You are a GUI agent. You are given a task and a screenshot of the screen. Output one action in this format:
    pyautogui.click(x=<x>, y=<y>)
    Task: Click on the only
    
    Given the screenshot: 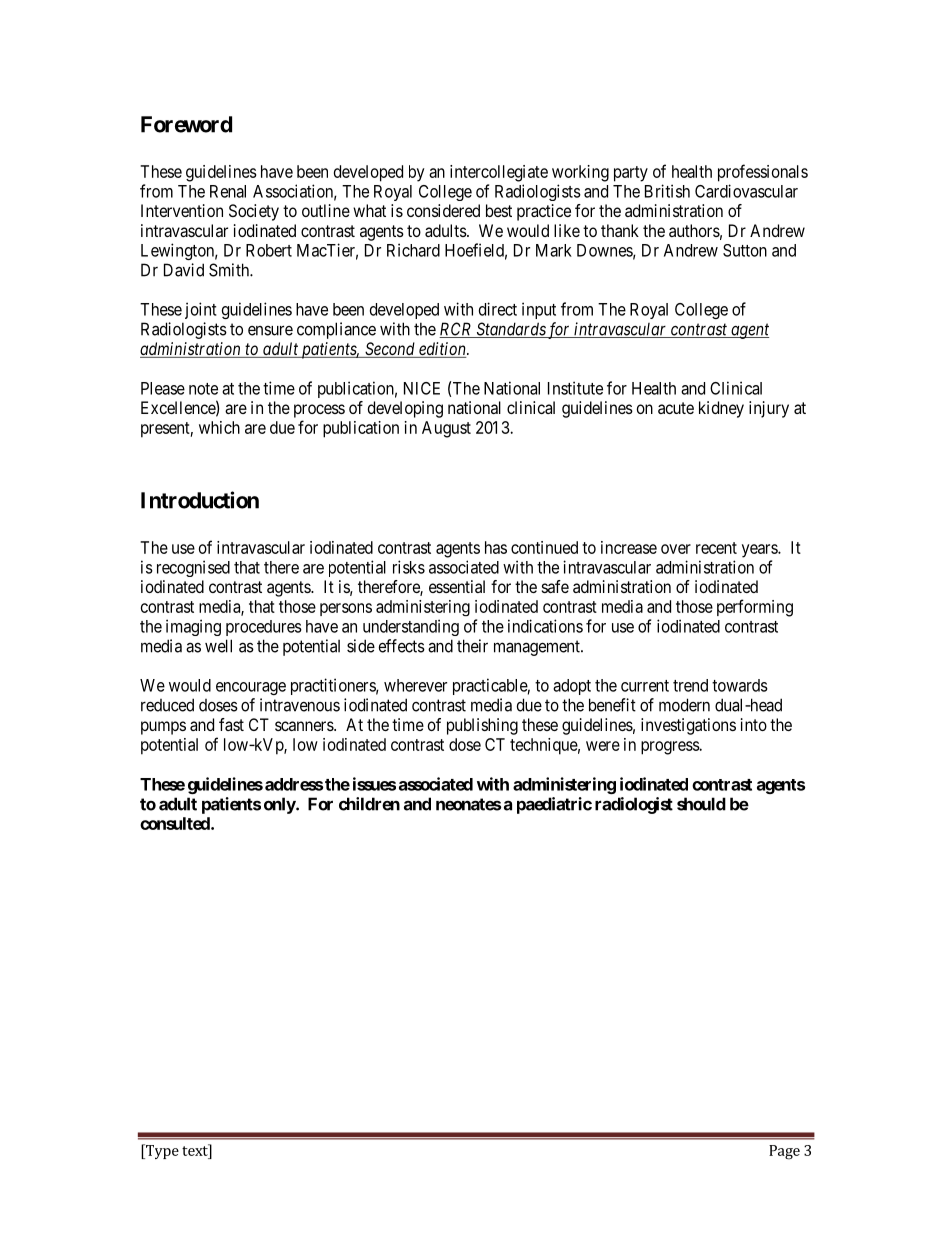 What is the action you would take?
    pyautogui.click(x=280, y=805)
